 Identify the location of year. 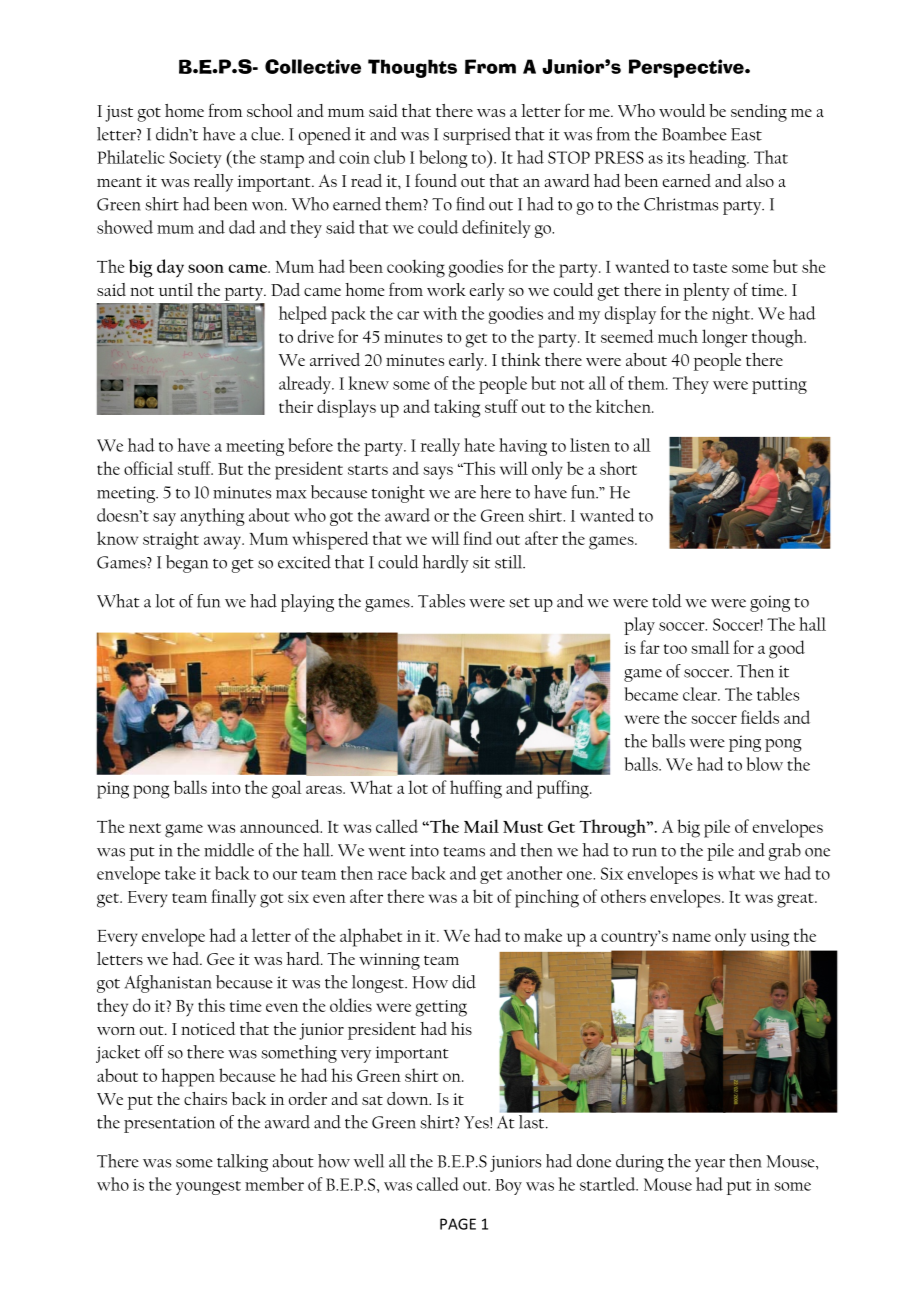
(710, 1165).
